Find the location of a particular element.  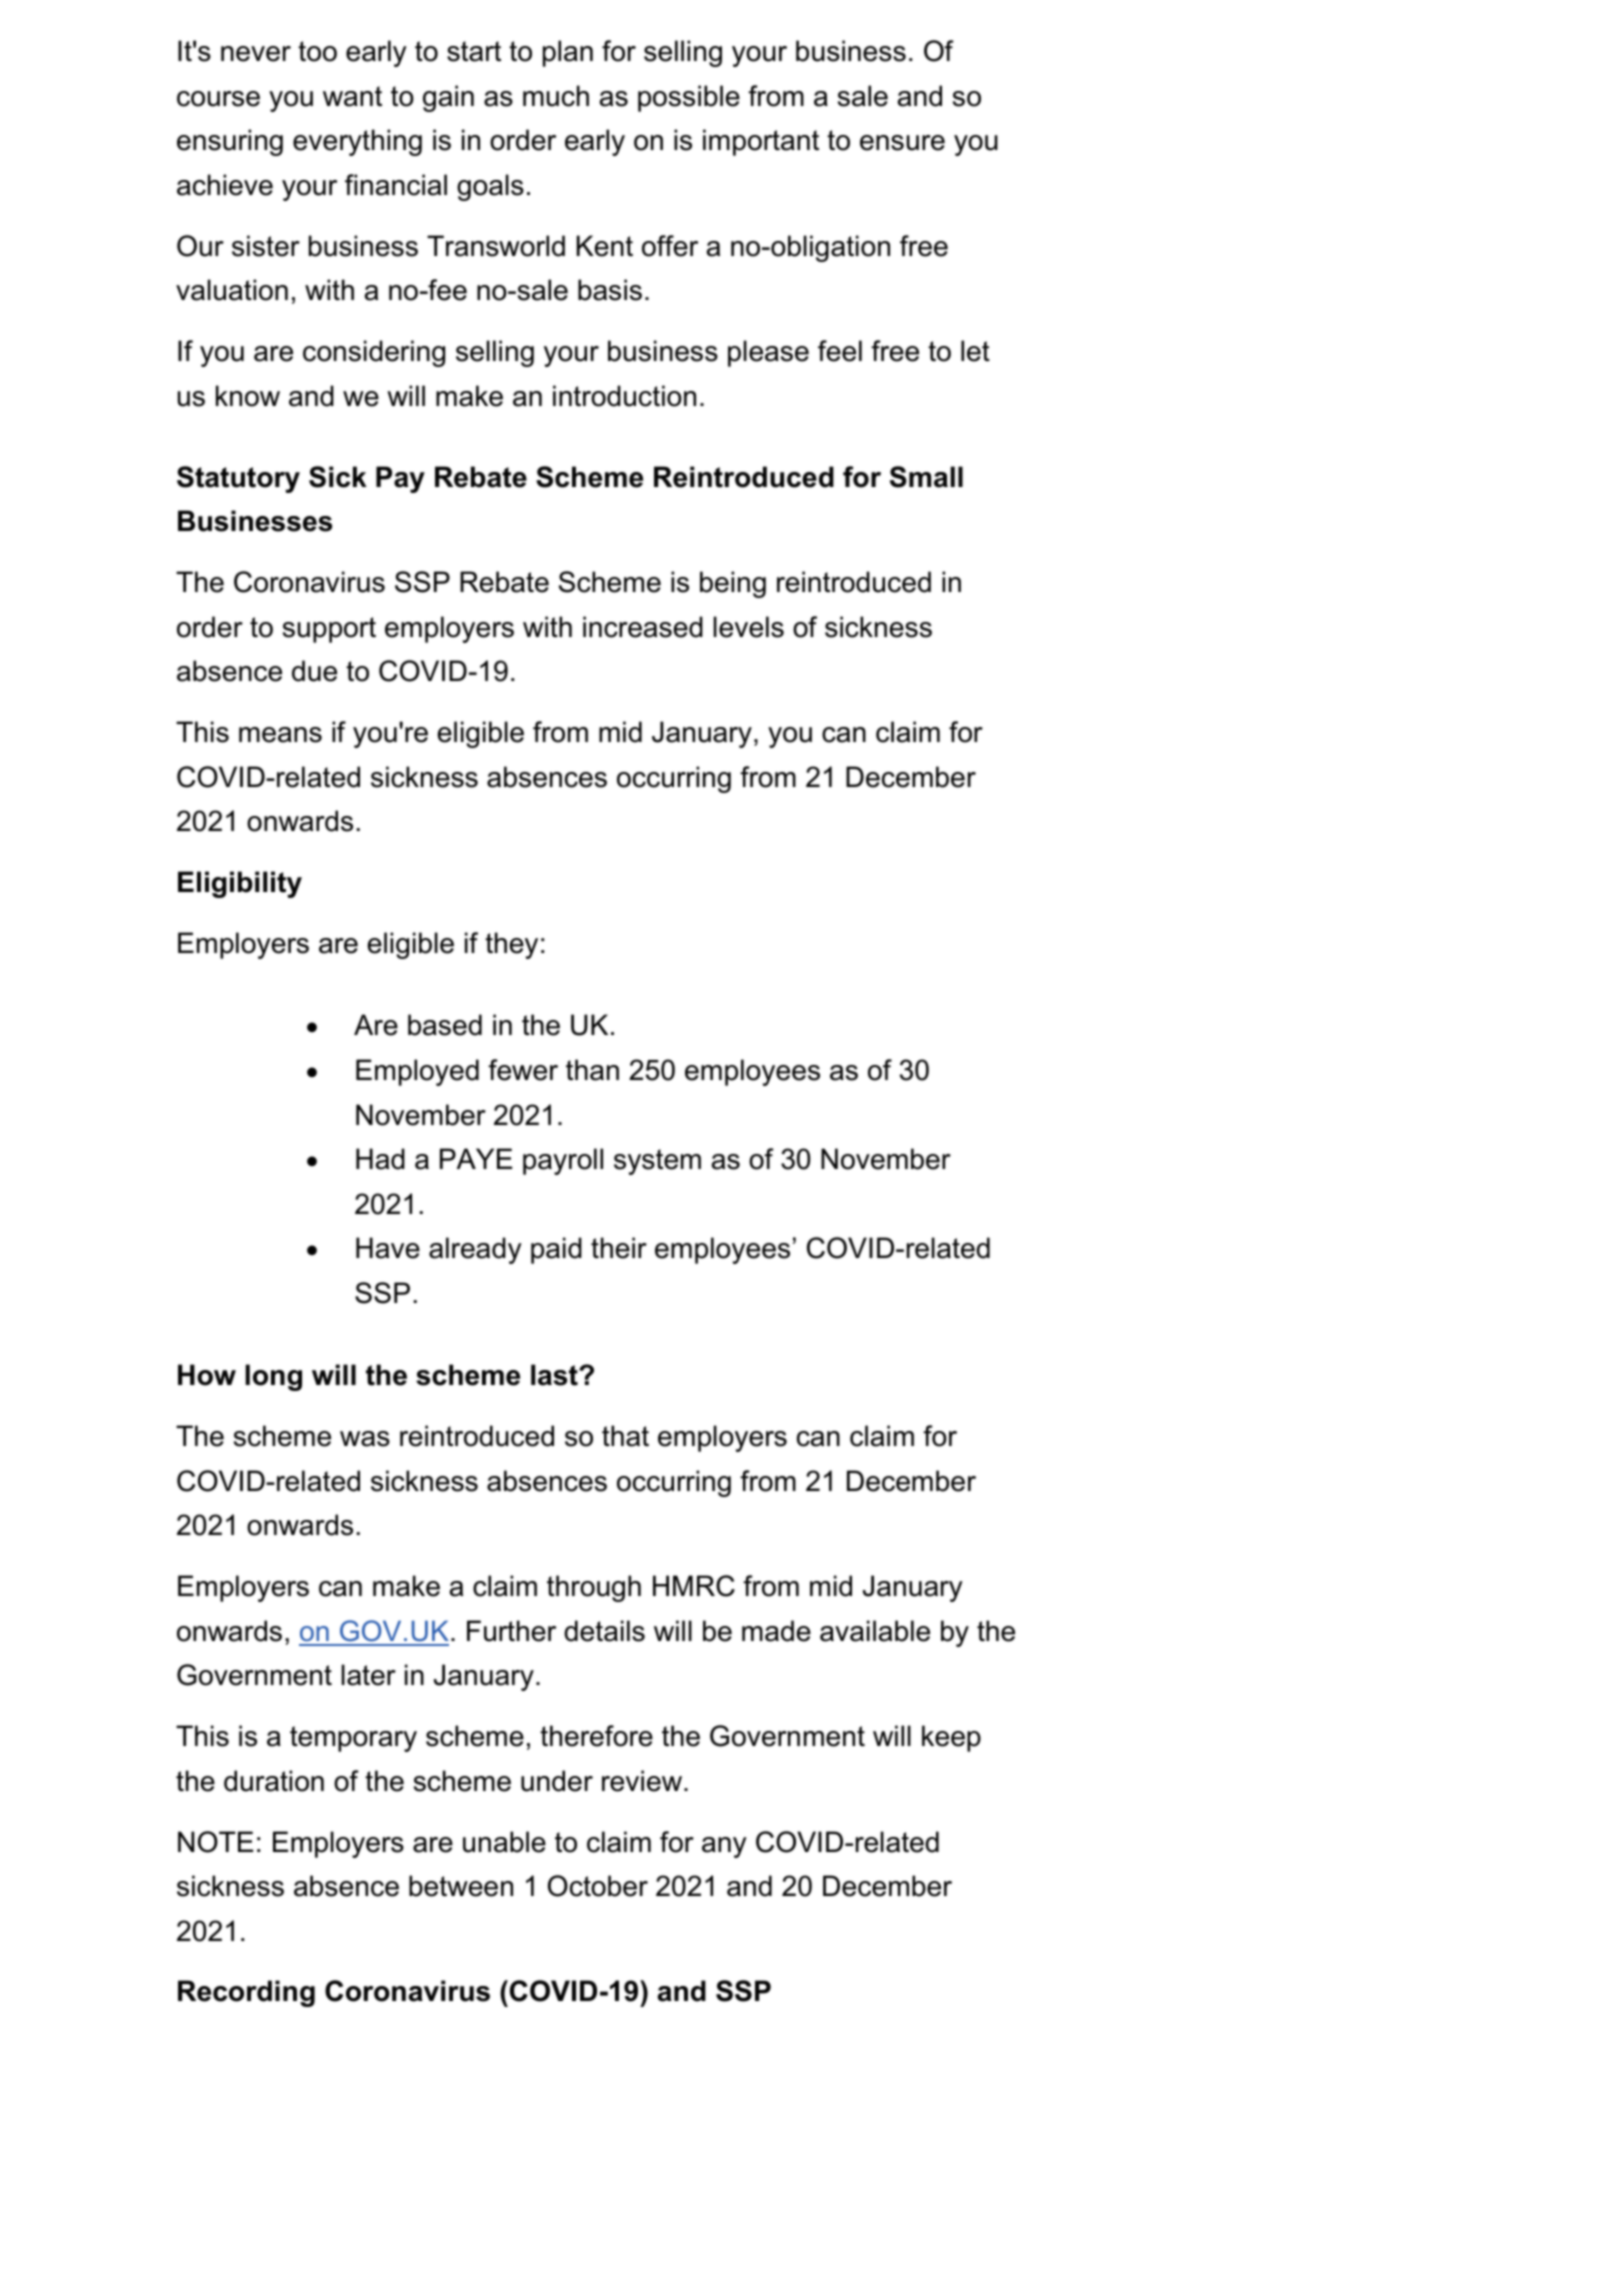

system is located at coordinates (657, 1162).
